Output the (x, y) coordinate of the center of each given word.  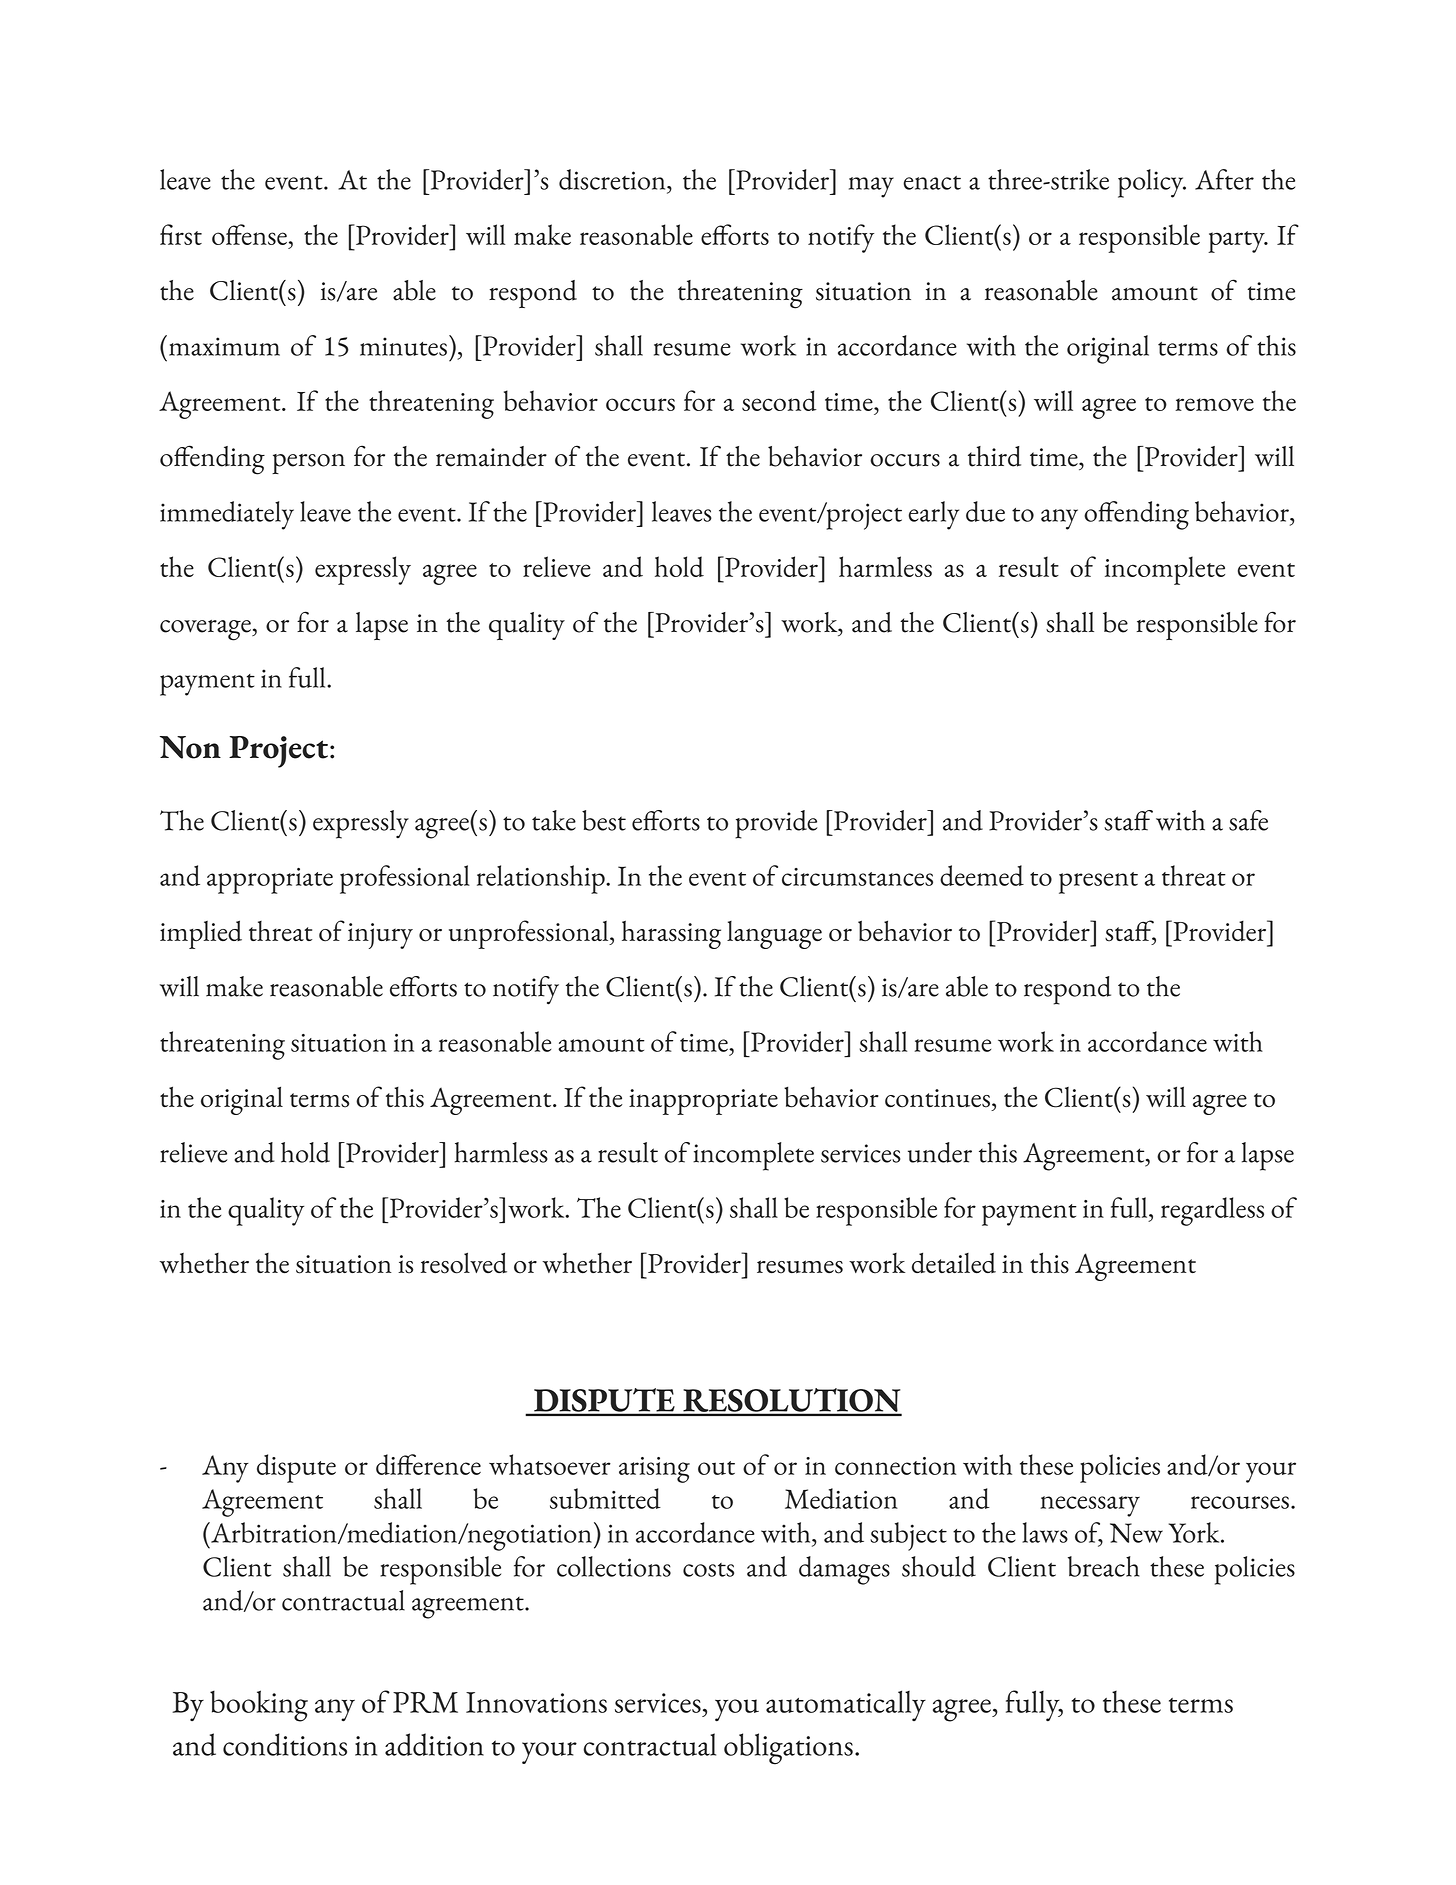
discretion (613, 179)
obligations (788, 1749)
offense (249, 234)
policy (1152, 183)
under (940, 1152)
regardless (1212, 1211)
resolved (464, 1263)
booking (259, 1706)
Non (190, 747)
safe (1248, 820)
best (604, 820)
